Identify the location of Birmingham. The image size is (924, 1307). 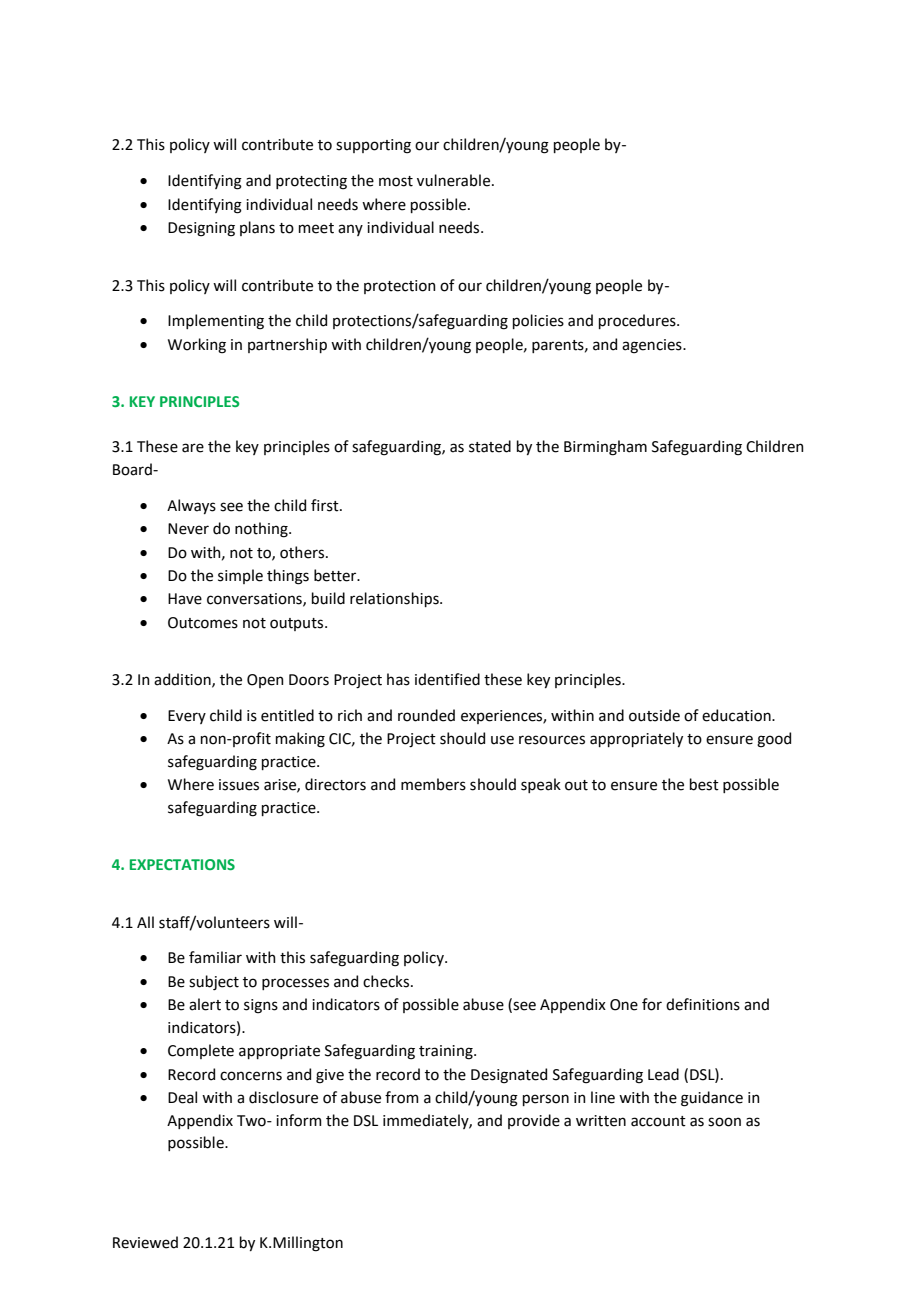
(605, 448).
